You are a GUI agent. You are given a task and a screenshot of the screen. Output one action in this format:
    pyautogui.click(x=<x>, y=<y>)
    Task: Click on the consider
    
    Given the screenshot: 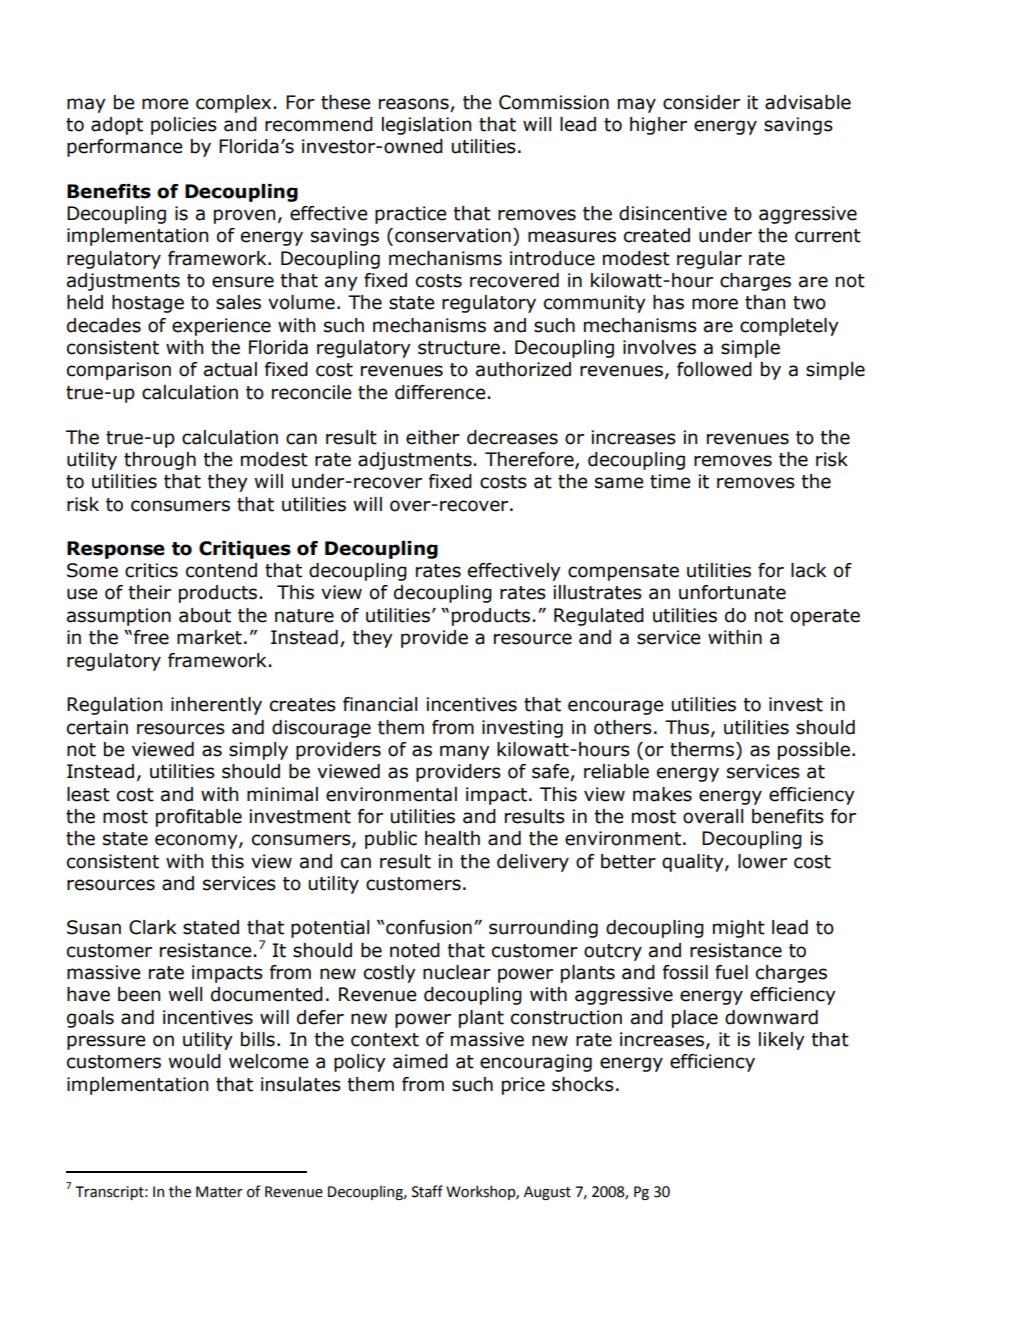 What is the action you would take?
    pyautogui.click(x=701, y=102)
